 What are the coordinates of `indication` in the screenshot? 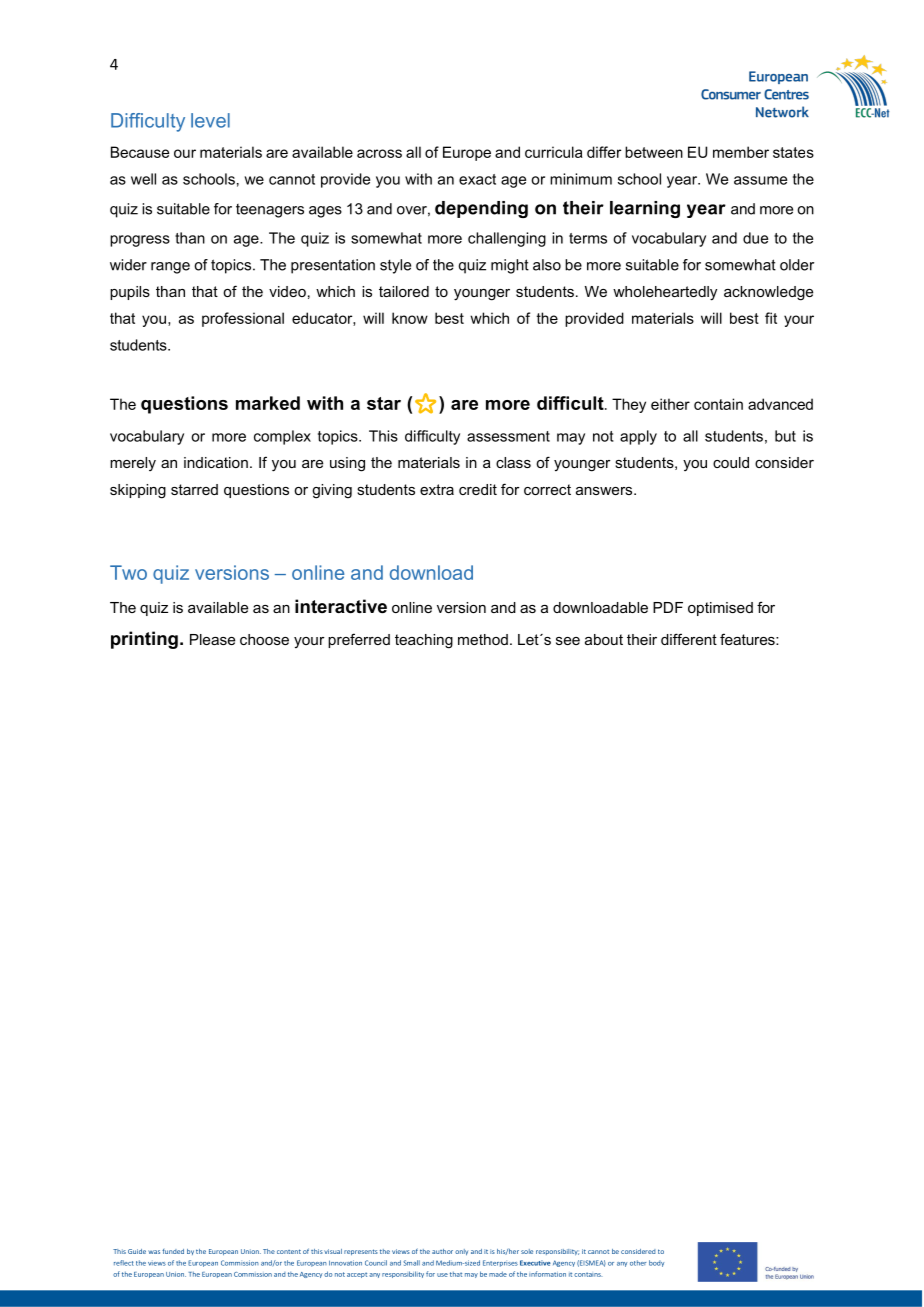 It's located at (216, 462).
